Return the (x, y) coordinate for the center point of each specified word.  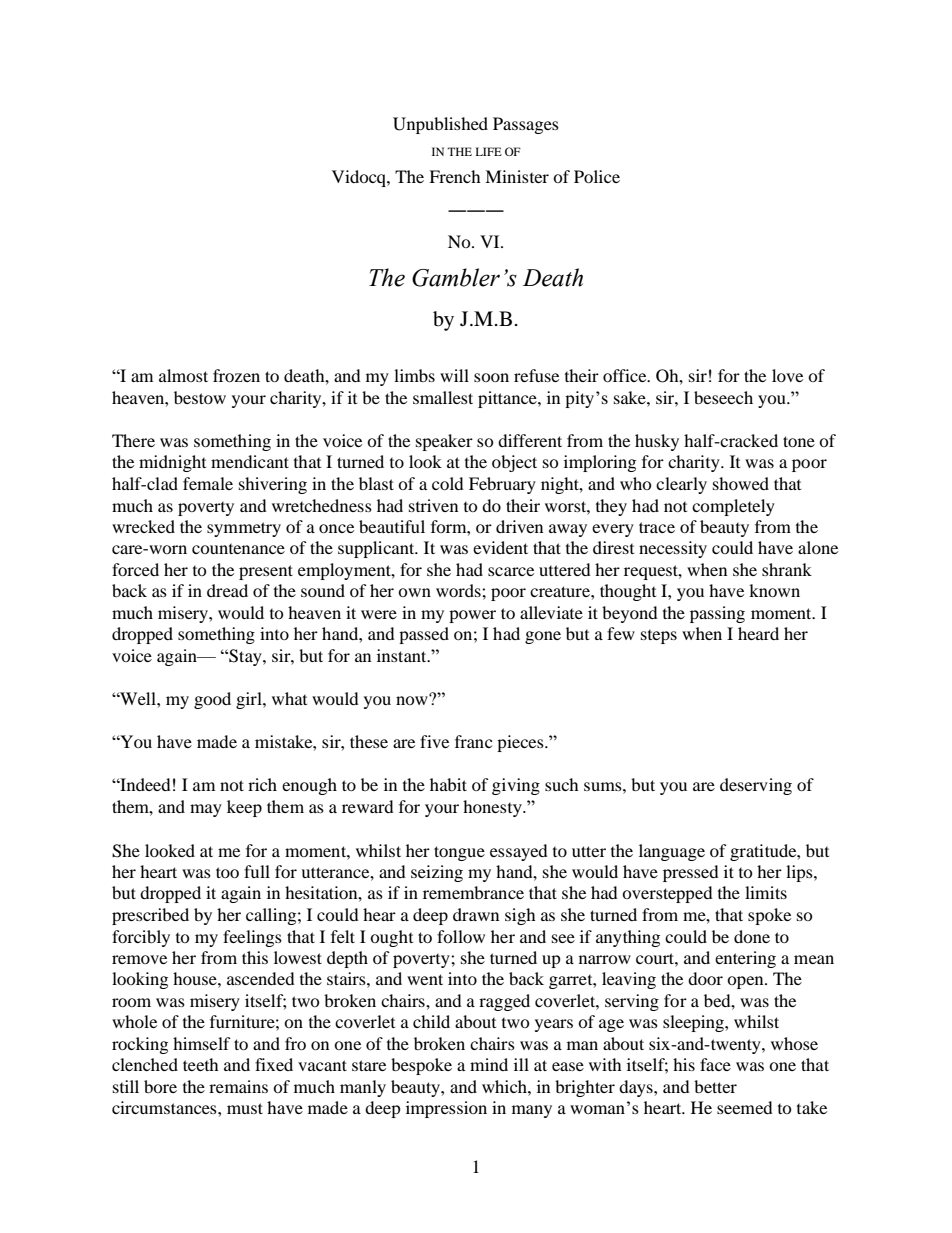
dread (227, 590)
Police (597, 176)
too (227, 872)
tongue (459, 853)
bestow (200, 397)
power (472, 616)
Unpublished (440, 125)
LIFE (489, 151)
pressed (691, 873)
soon (491, 377)
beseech (723, 397)
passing (717, 614)
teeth (201, 1064)
